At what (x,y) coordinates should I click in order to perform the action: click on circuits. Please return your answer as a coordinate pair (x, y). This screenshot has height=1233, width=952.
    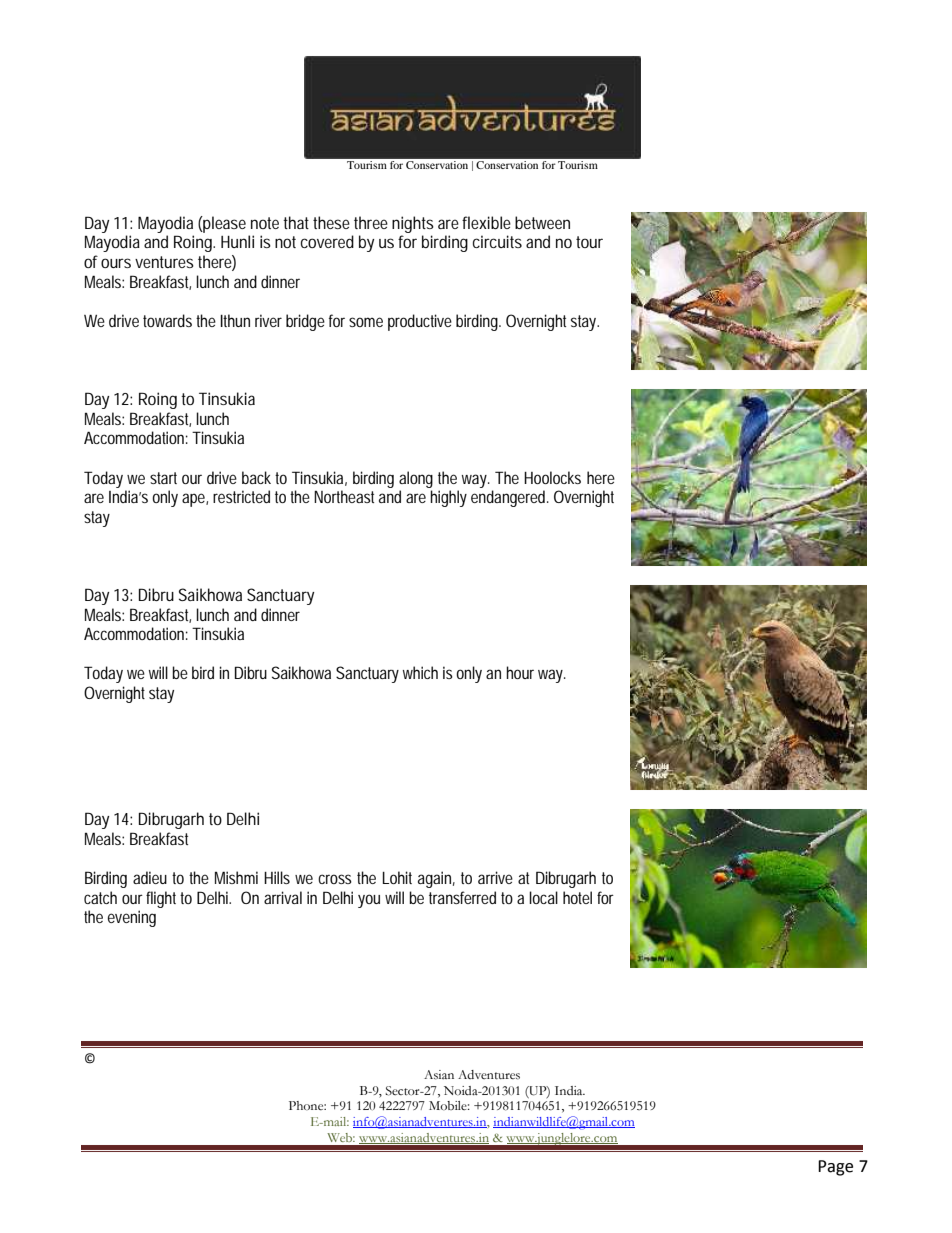
    Looking at the image, I should click on (497, 241).
